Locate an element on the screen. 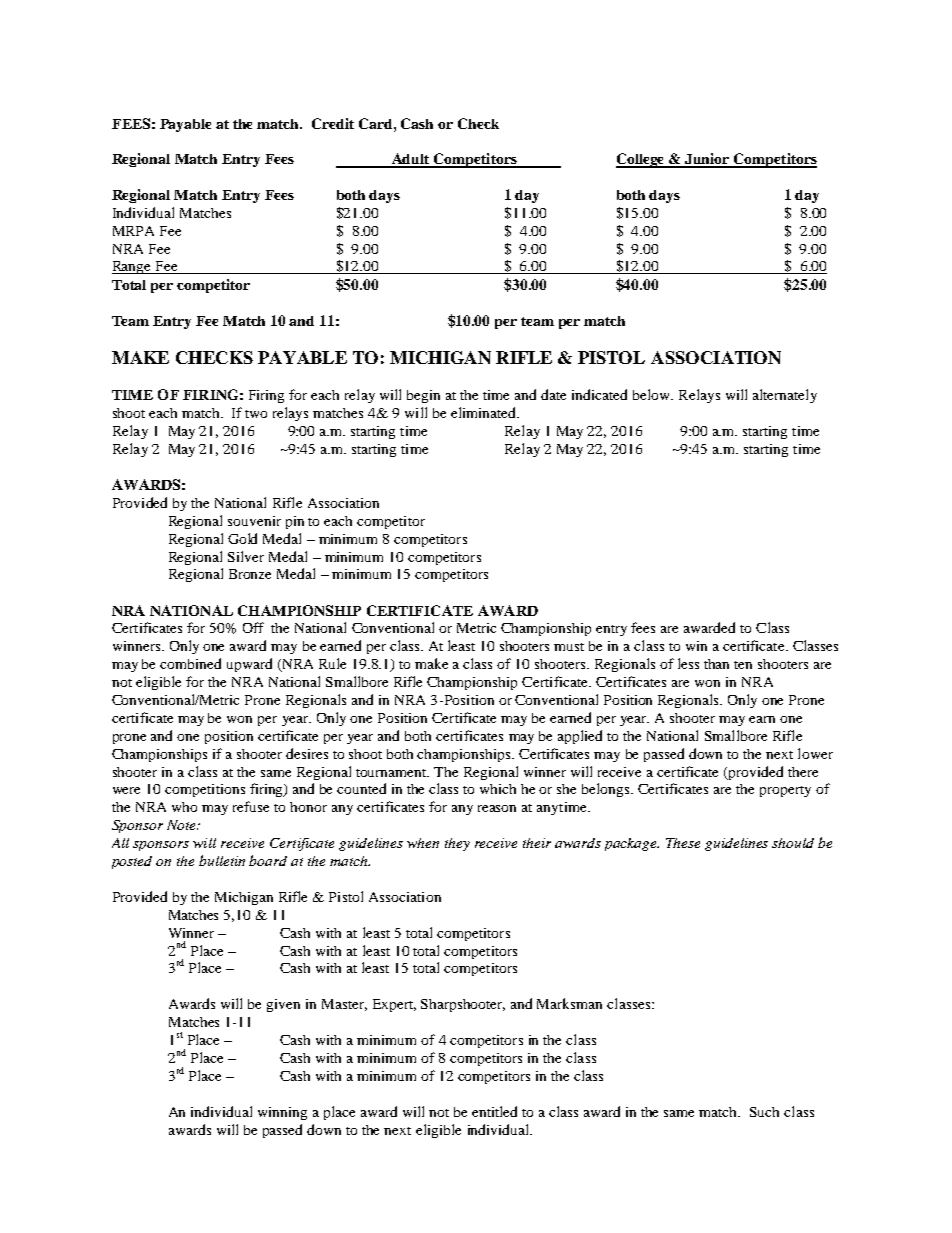  two is located at coordinates (256, 414).
